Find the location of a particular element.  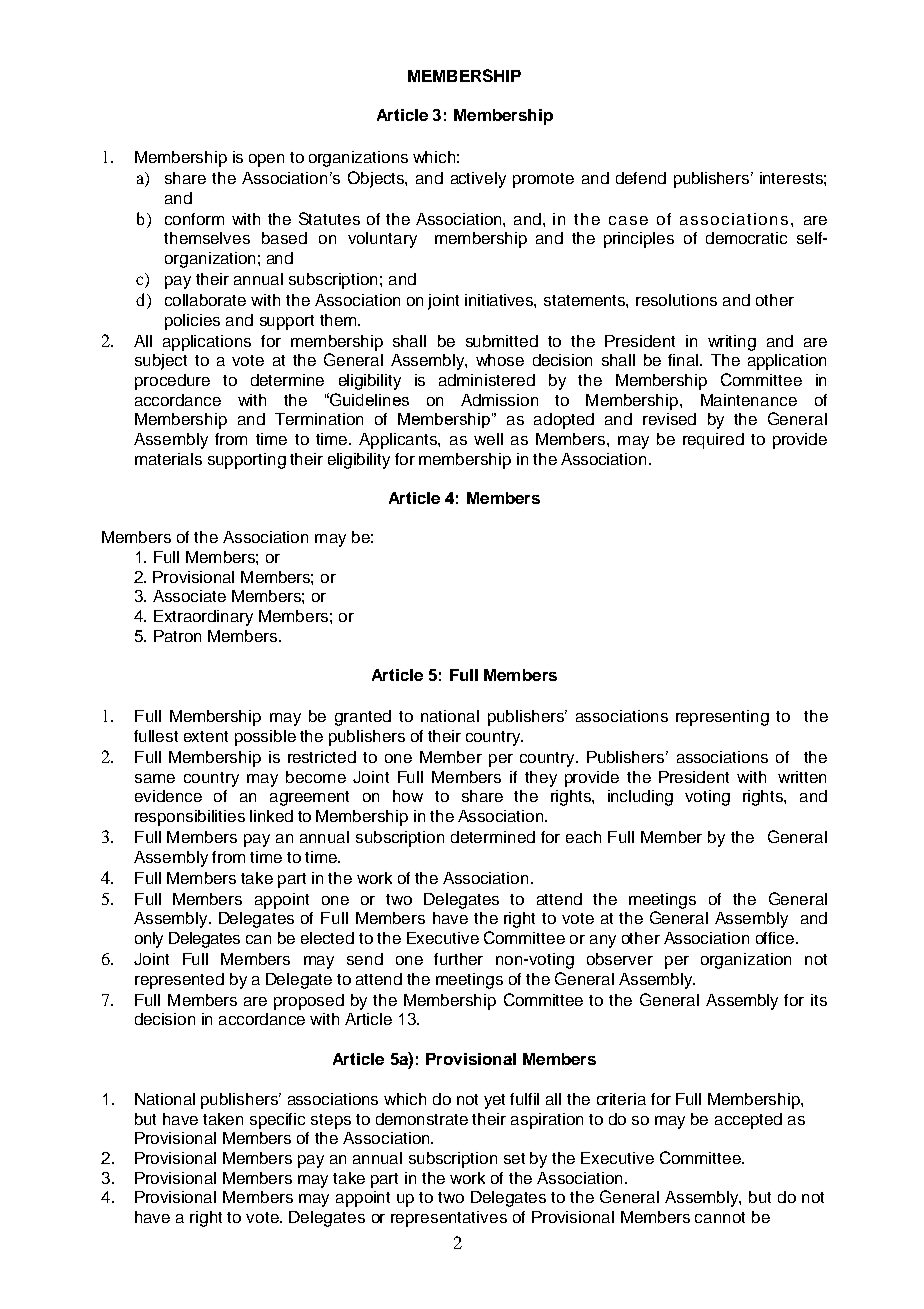

specific is located at coordinates (277, 1121).
